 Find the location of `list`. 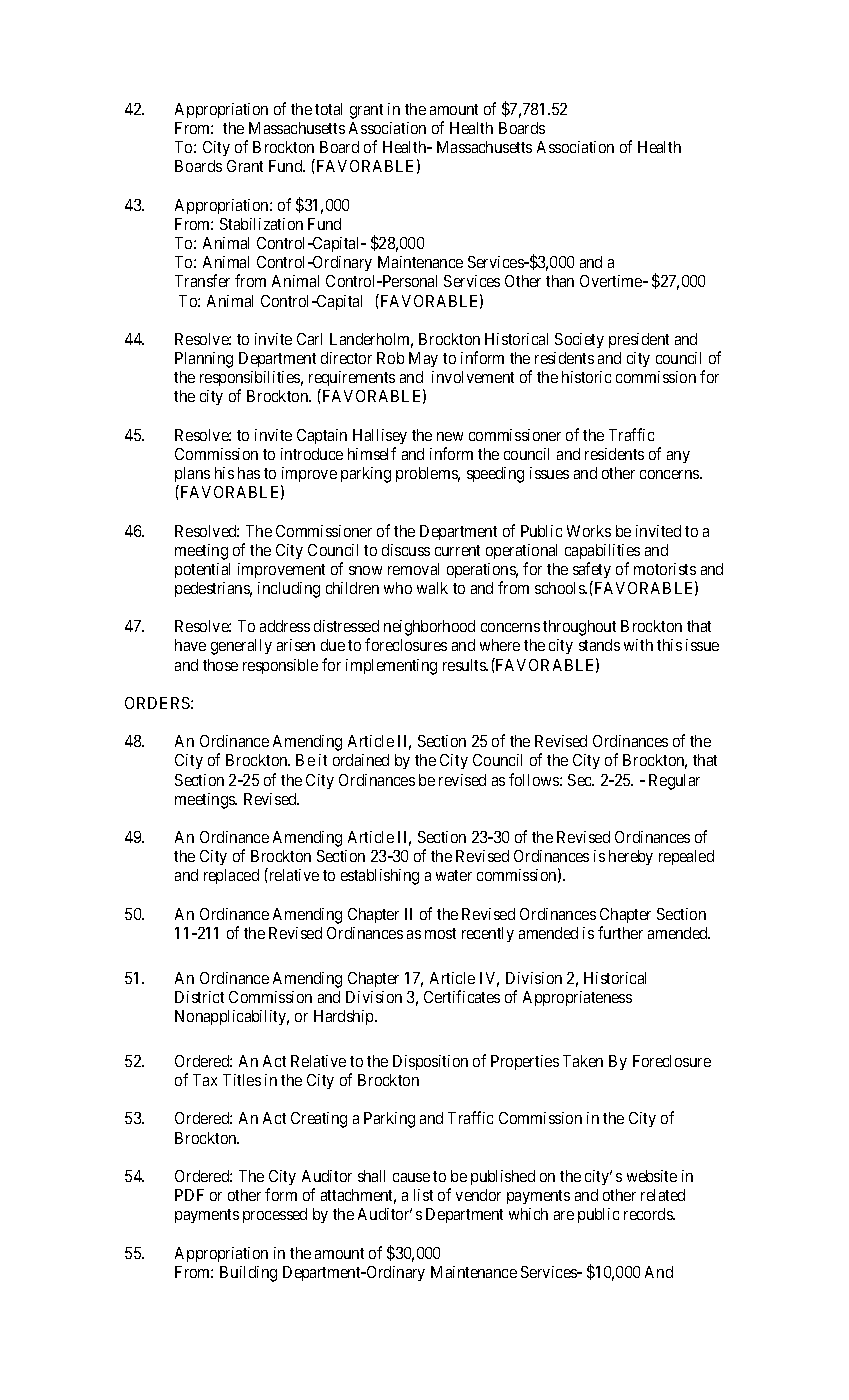

list is located at coordinates (423, 1195).
